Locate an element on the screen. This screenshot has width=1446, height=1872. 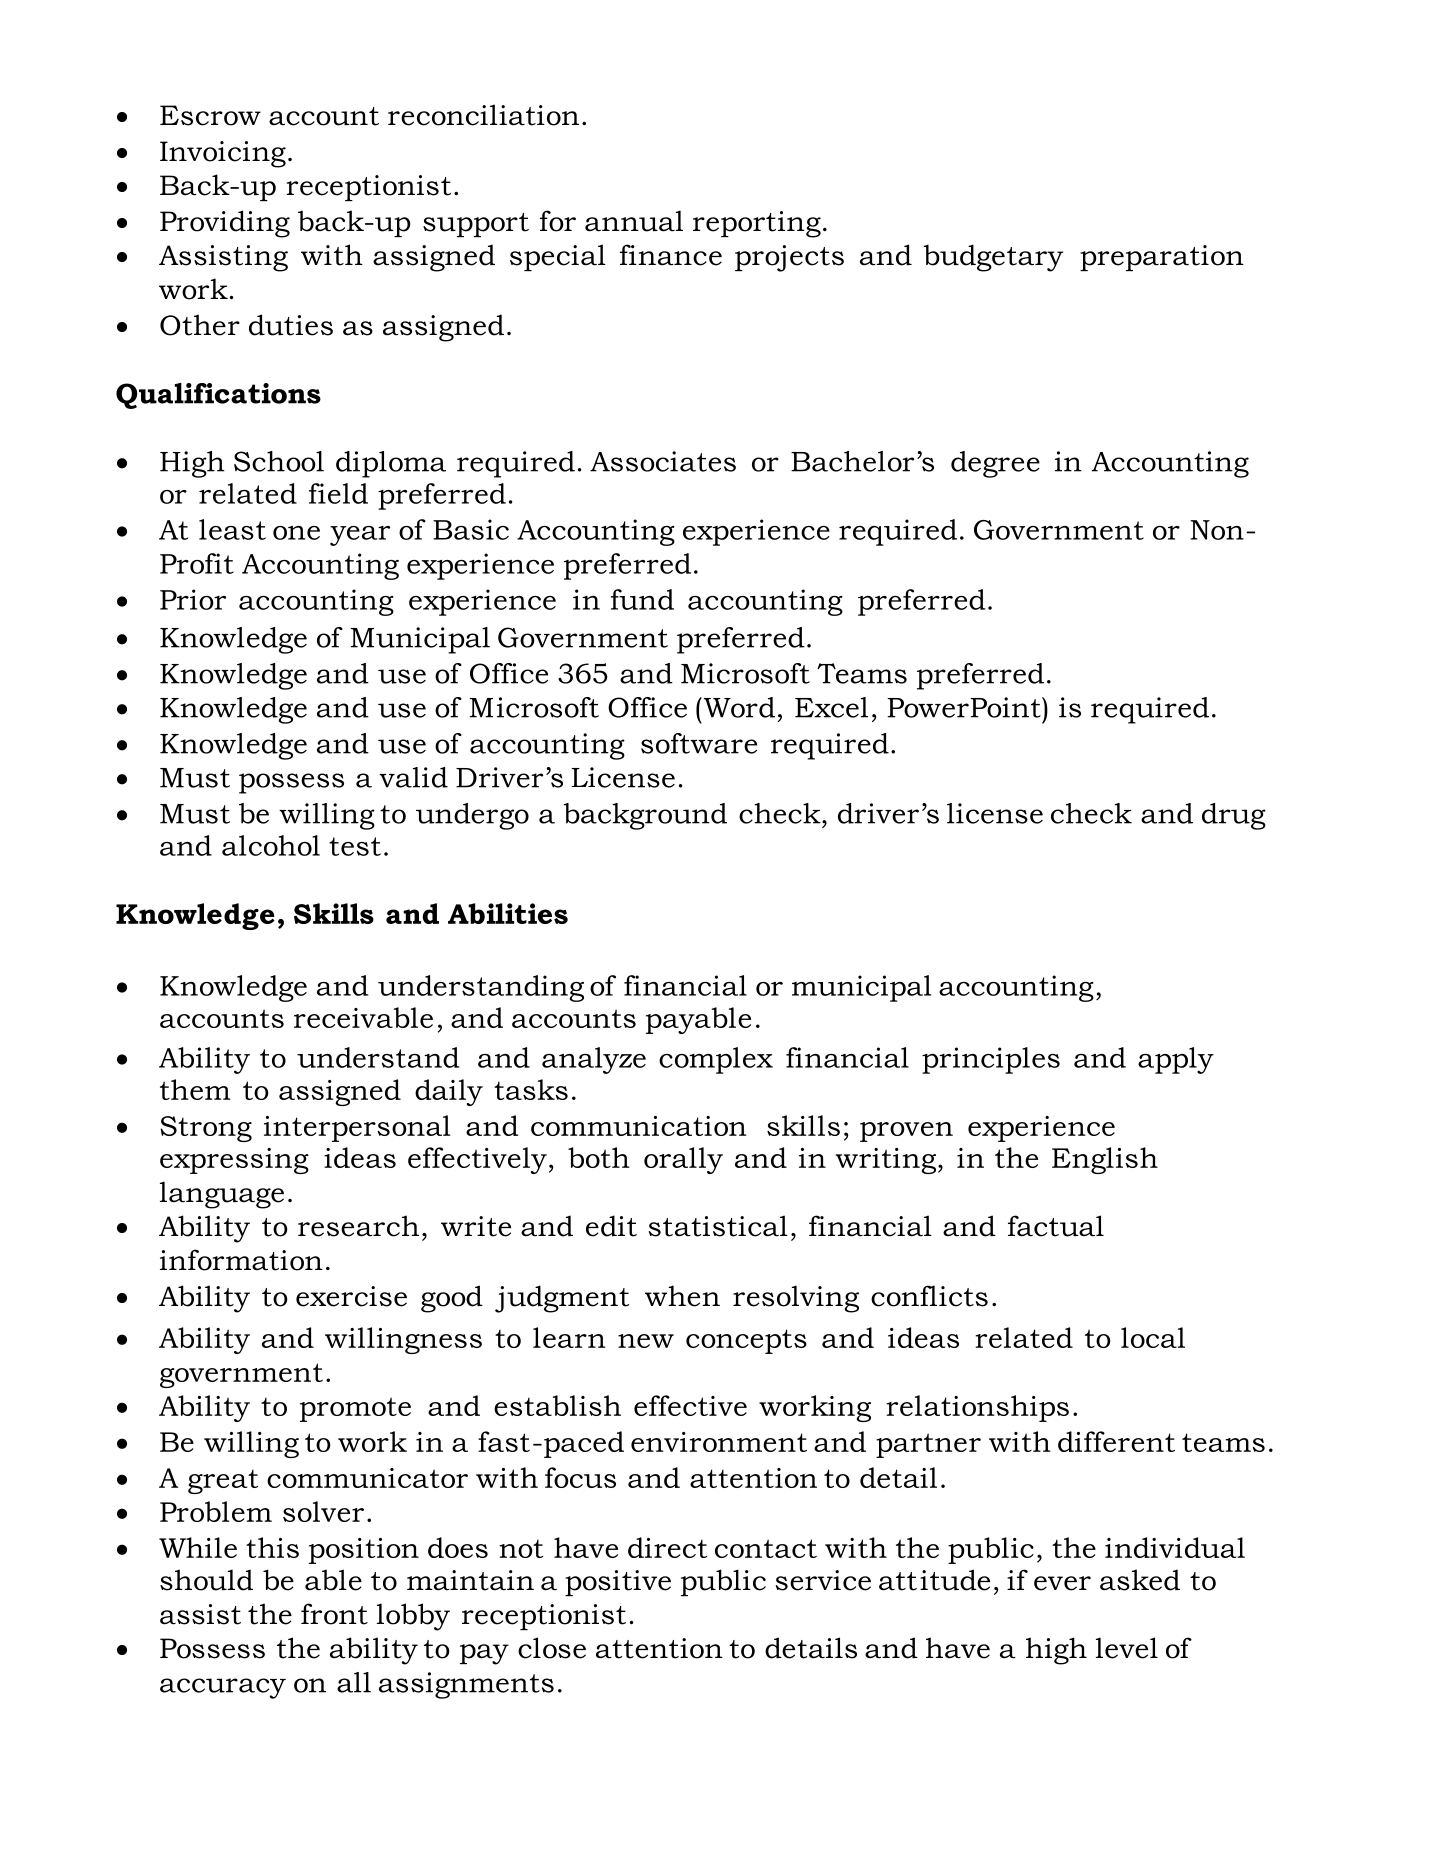
front is located at coordinates (334, 1614).
